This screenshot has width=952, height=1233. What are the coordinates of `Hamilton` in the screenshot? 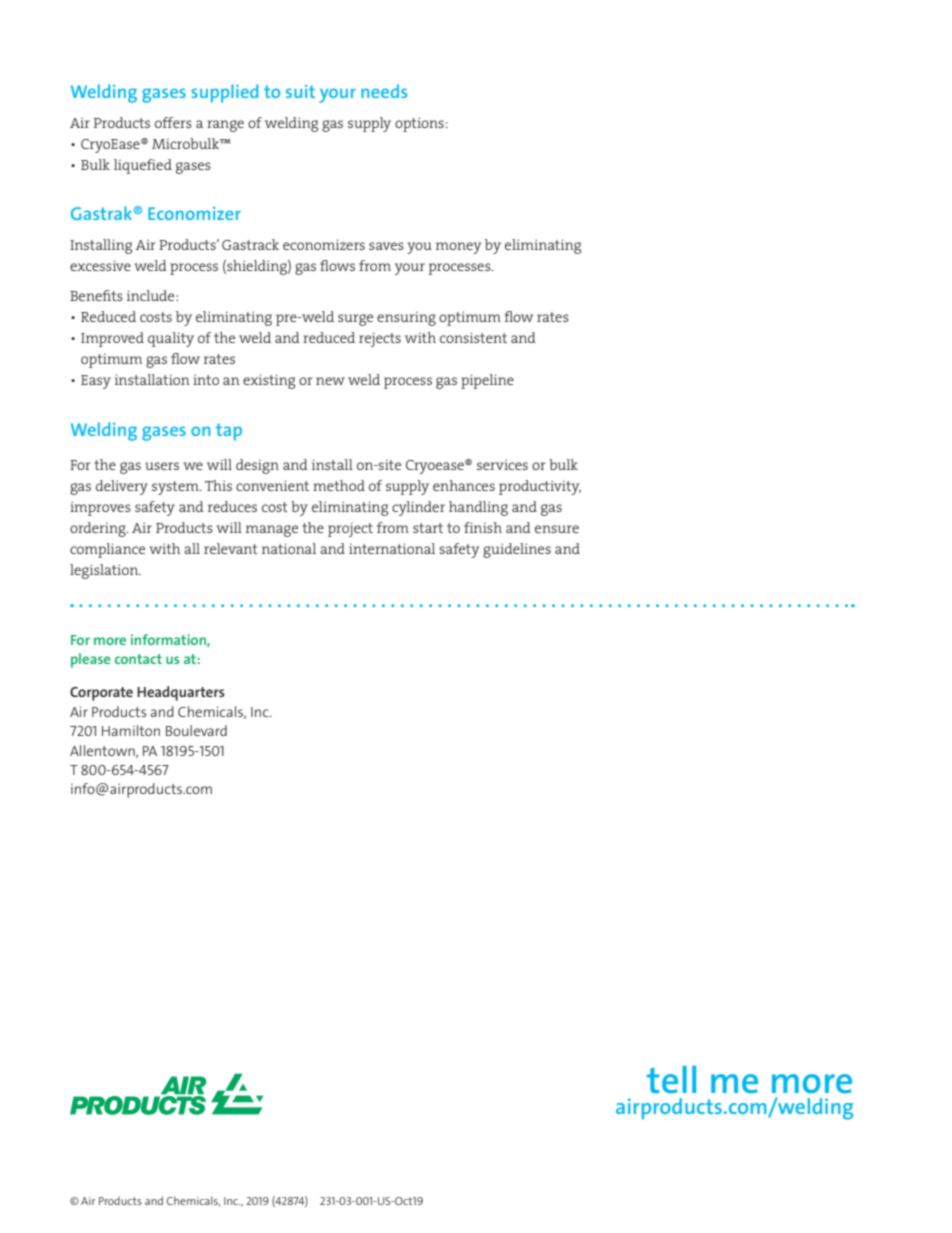 It's located at (131, 730).
